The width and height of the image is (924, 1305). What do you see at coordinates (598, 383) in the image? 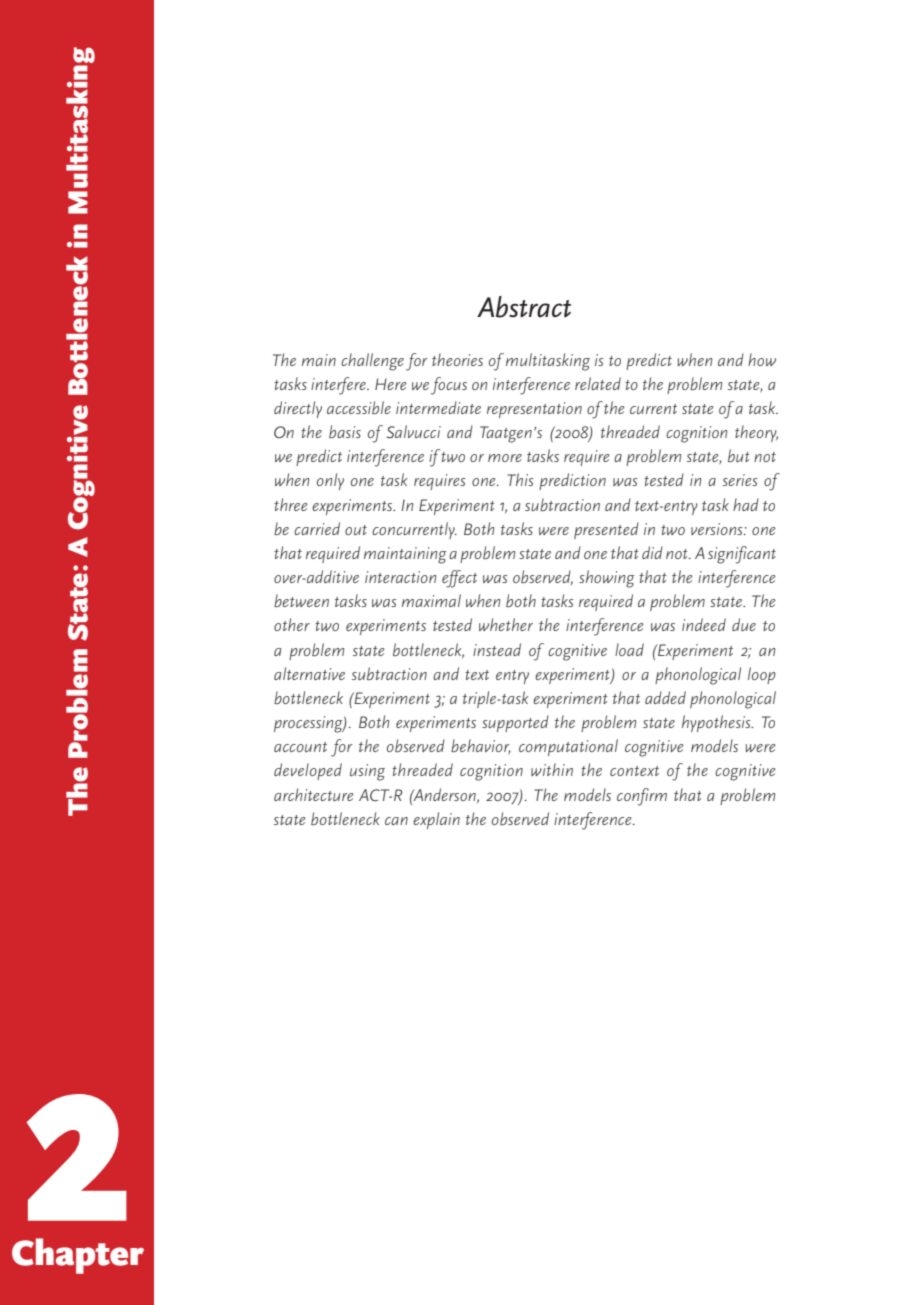
I see `related` at bounding box center [598, 383].
